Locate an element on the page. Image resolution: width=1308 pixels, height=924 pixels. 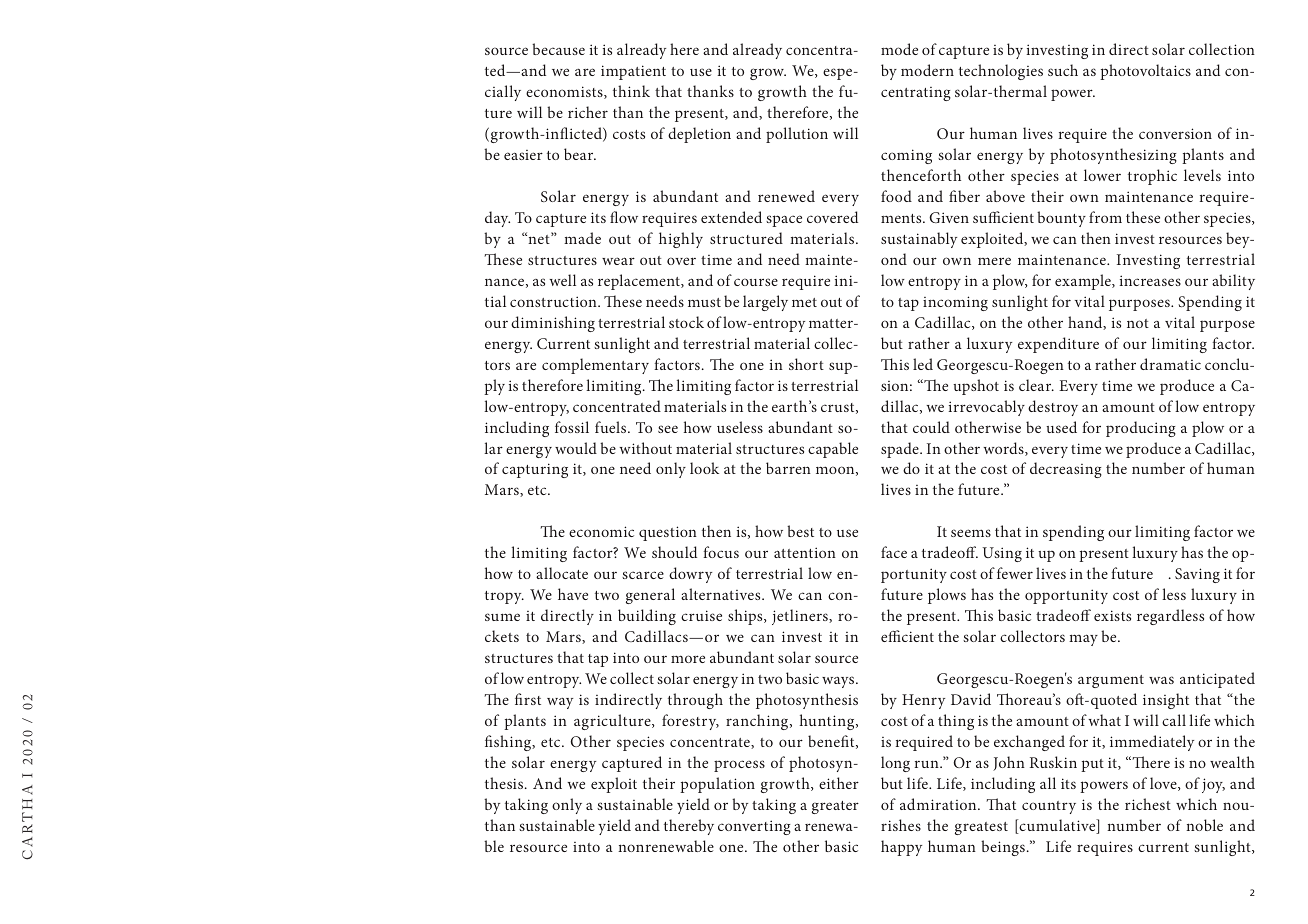
efficient is located at coordinates (907, 636).
